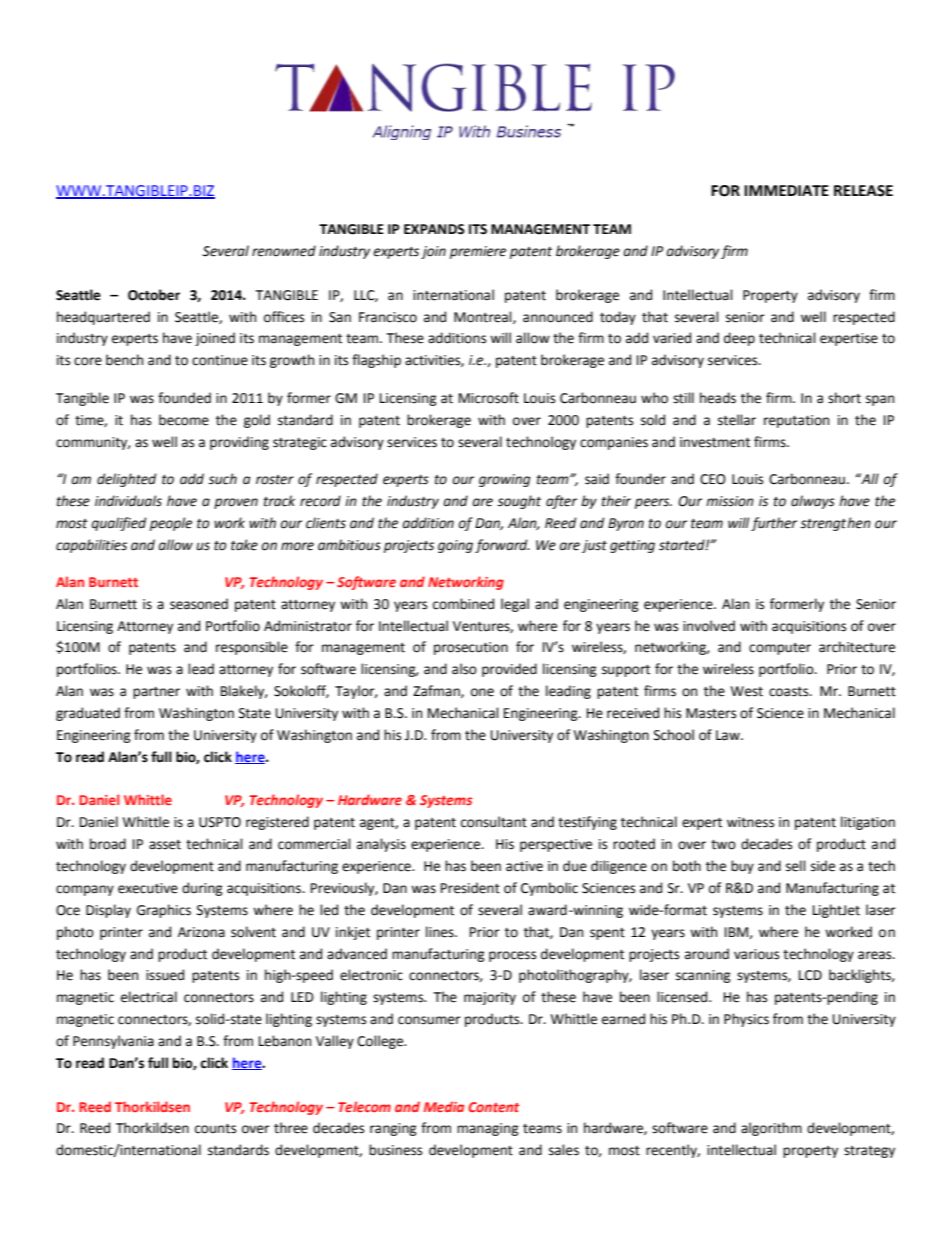 The height and width of the screenshot is (1233, 952). What do you see at coordinates (488, 1129) in the screenshot?
I see `managing` at bounding box center [488, 1129].
